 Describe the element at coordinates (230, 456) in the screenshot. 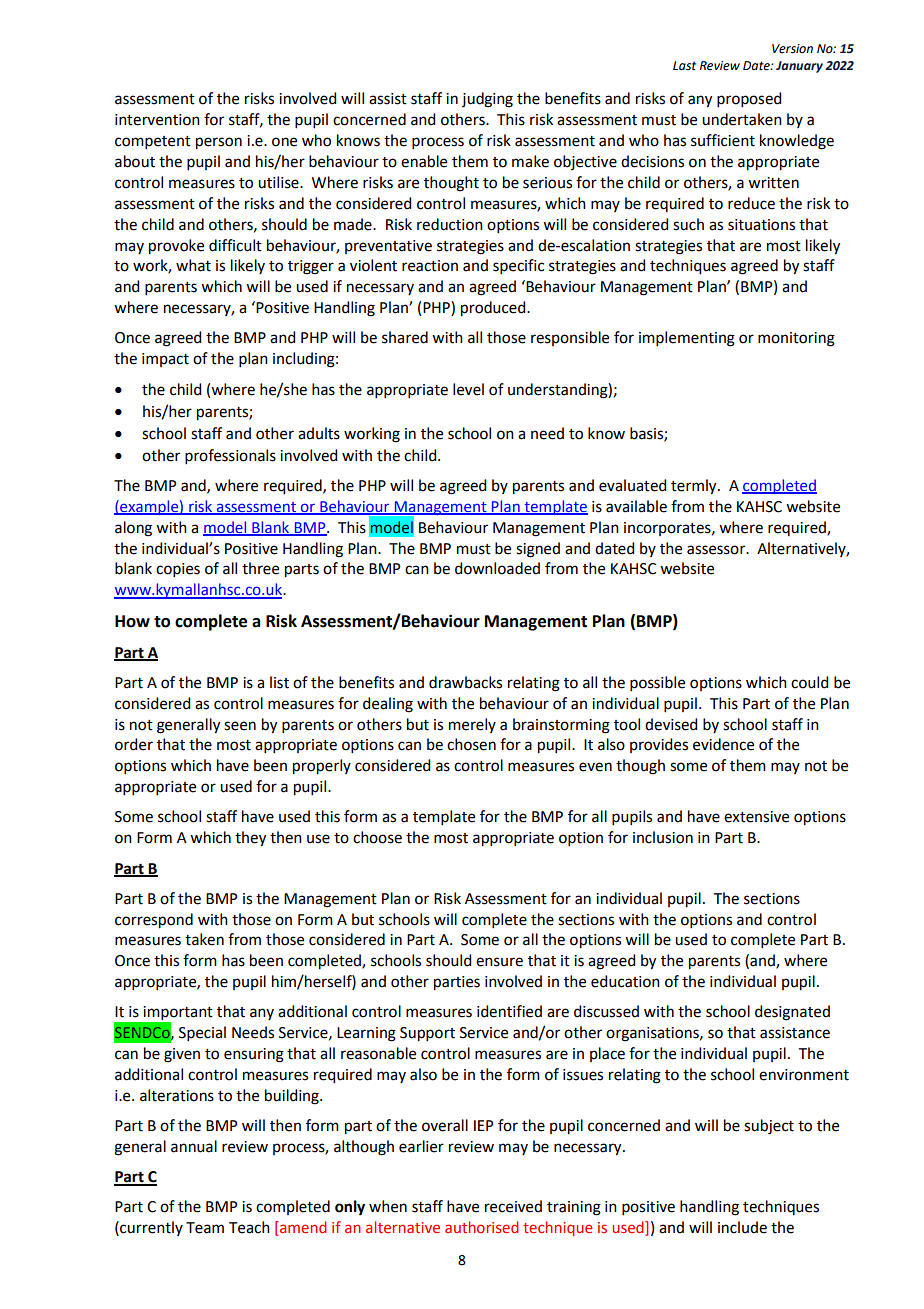

I see `professionals` at that location.
